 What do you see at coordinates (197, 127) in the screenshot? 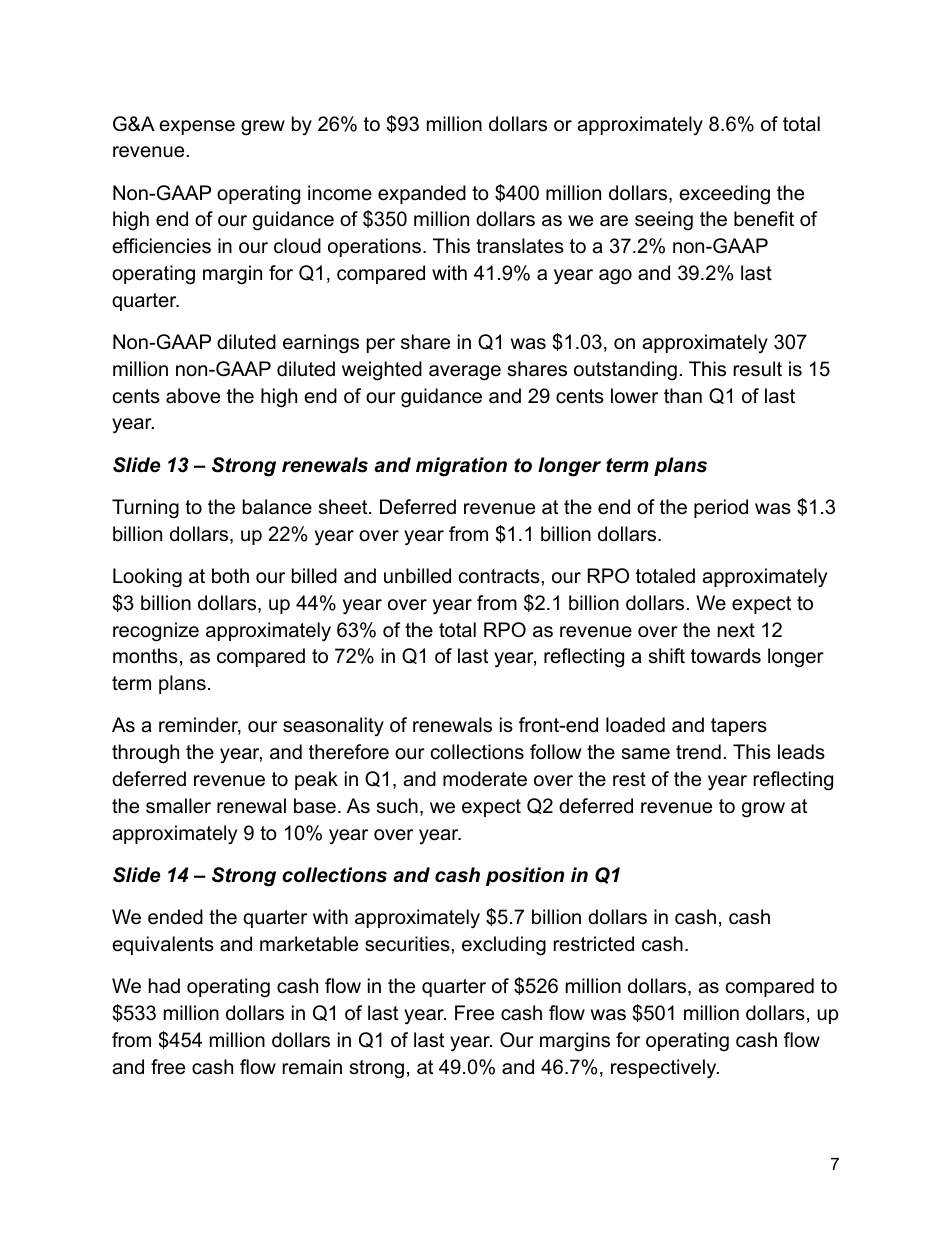
I see `expense` at bounding box center [197, 127].
